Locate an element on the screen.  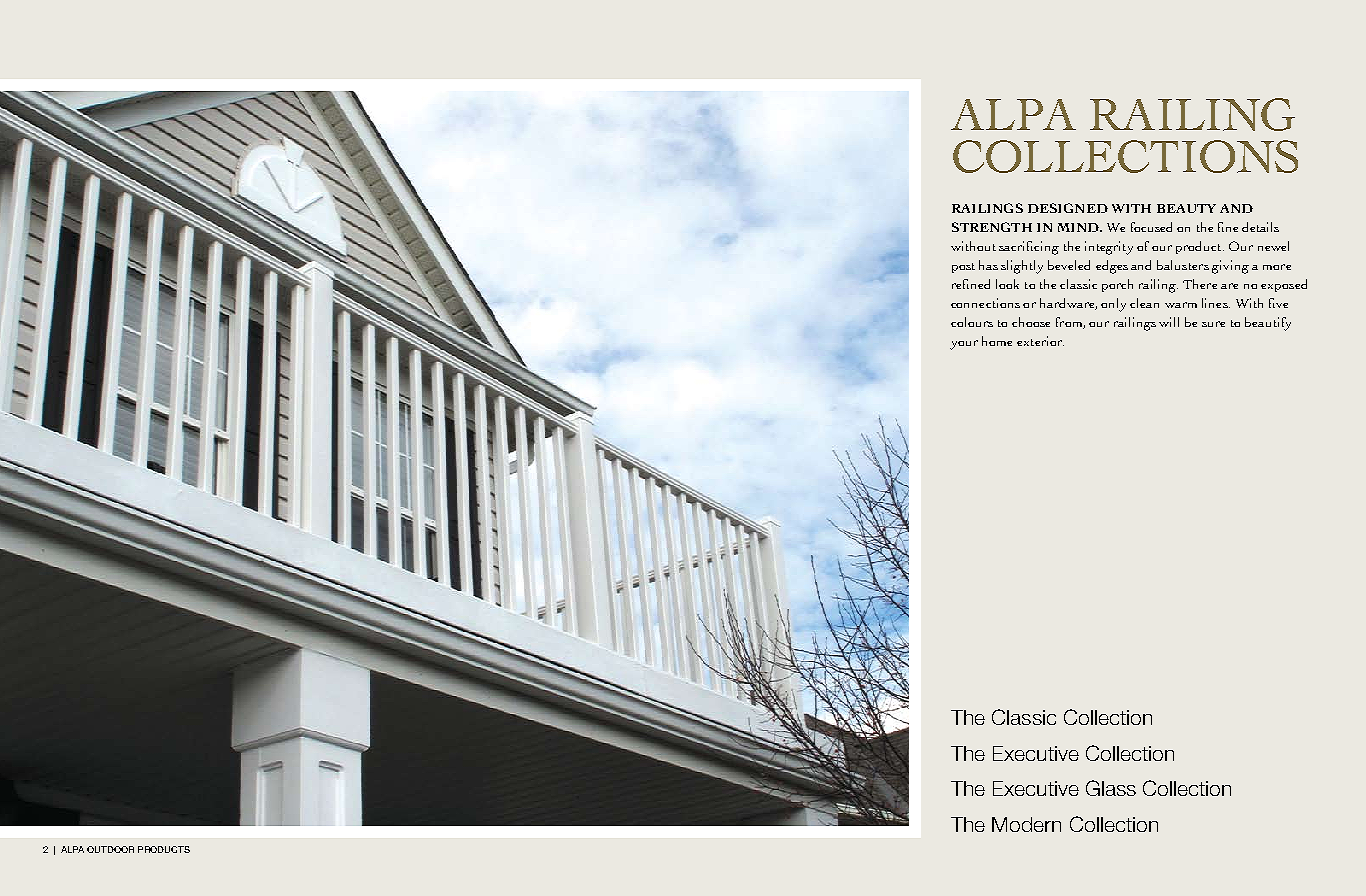
choose is located at coordinates (1031, 322).
